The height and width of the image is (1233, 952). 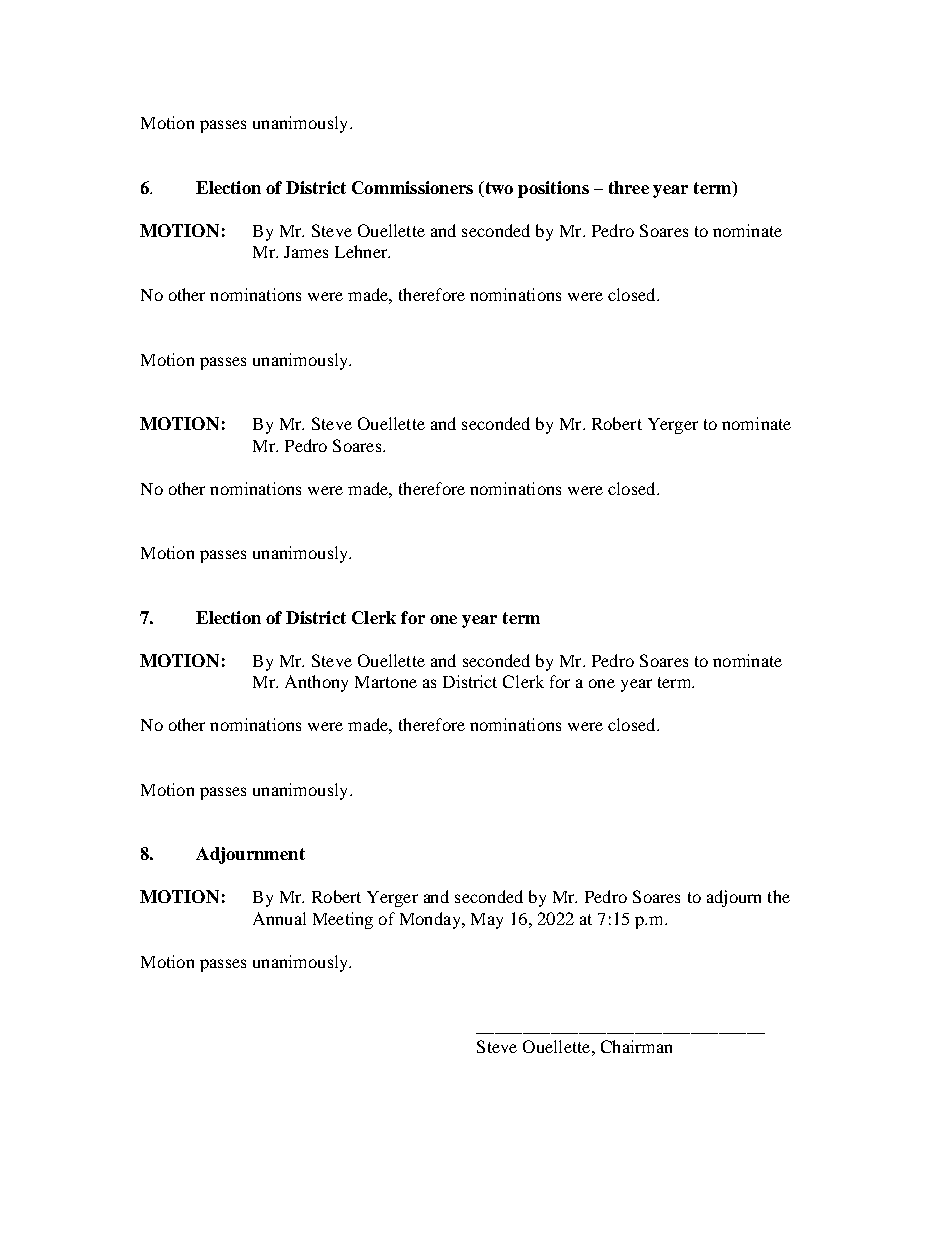 What do you see at coordinates (279, 918) in the image?
I see `Annual` at bounding box center [279, 918].
